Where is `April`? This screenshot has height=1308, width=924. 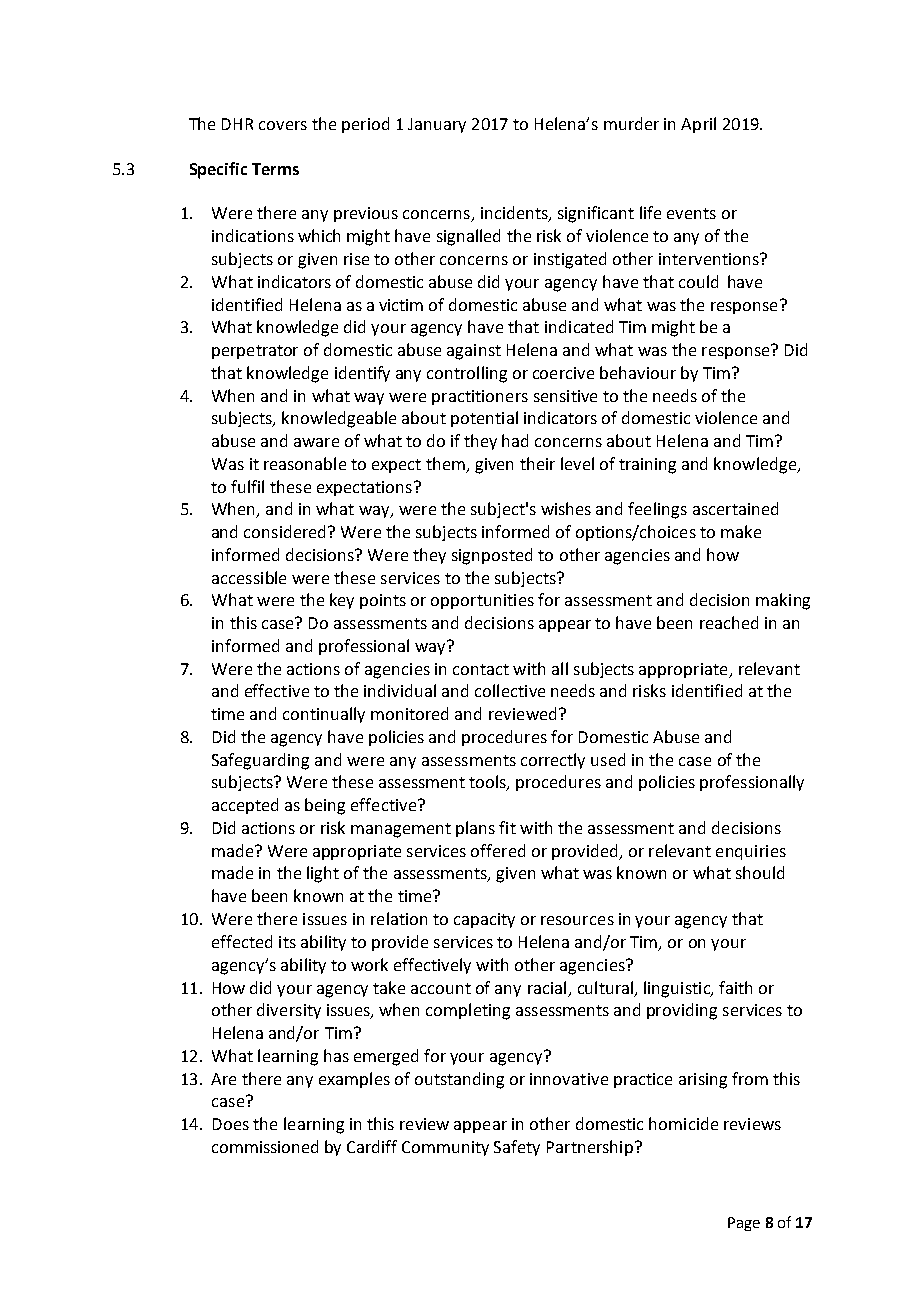 April is located at coordinates (698, 125).
